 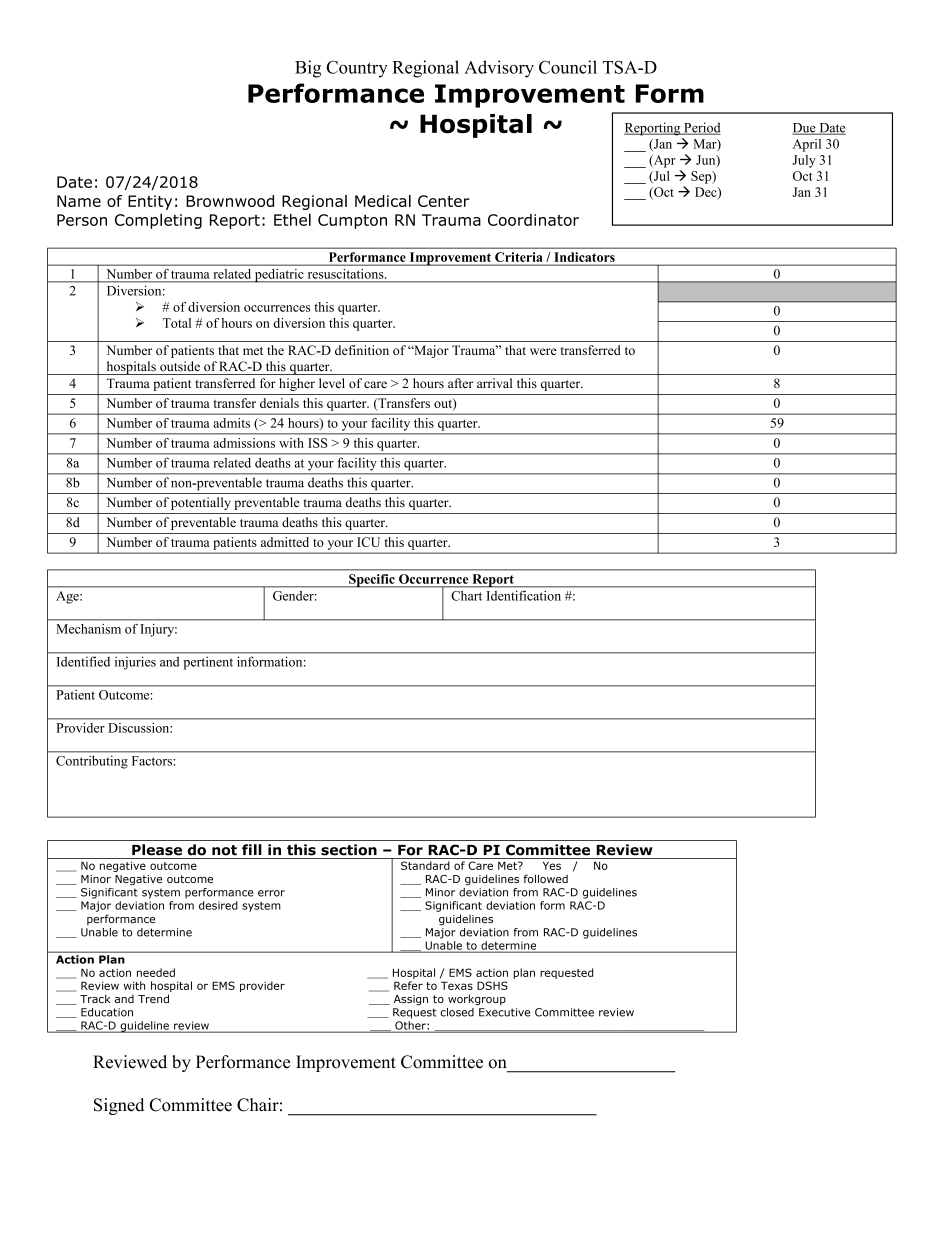 I want to click on after, so click(x=460, y=383).
